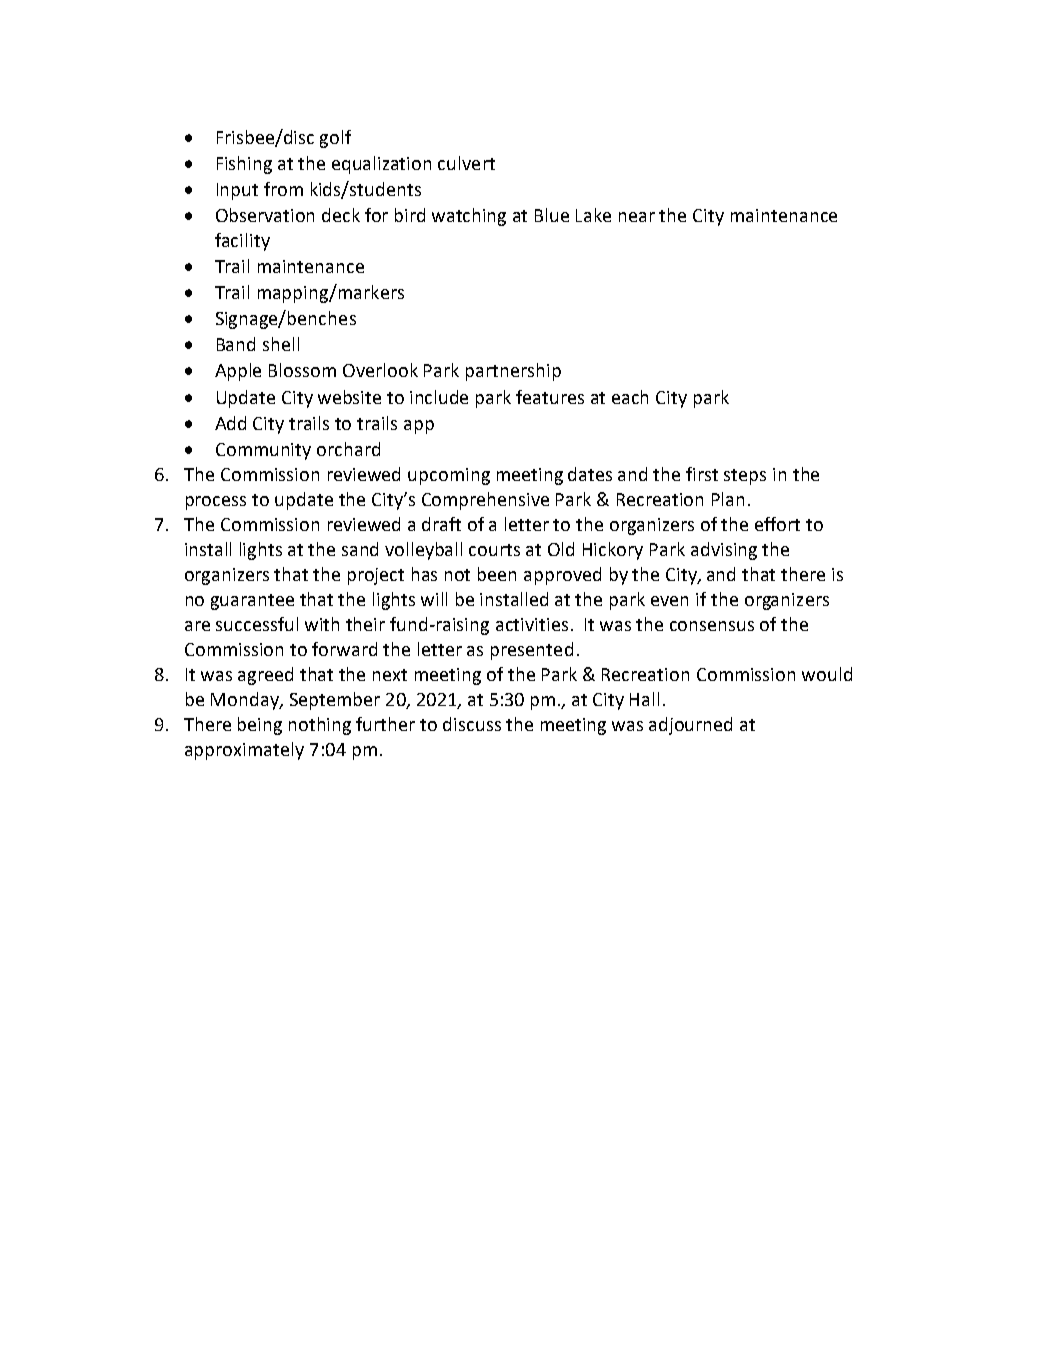  I want to click on Fishing, so click(244, 165).
